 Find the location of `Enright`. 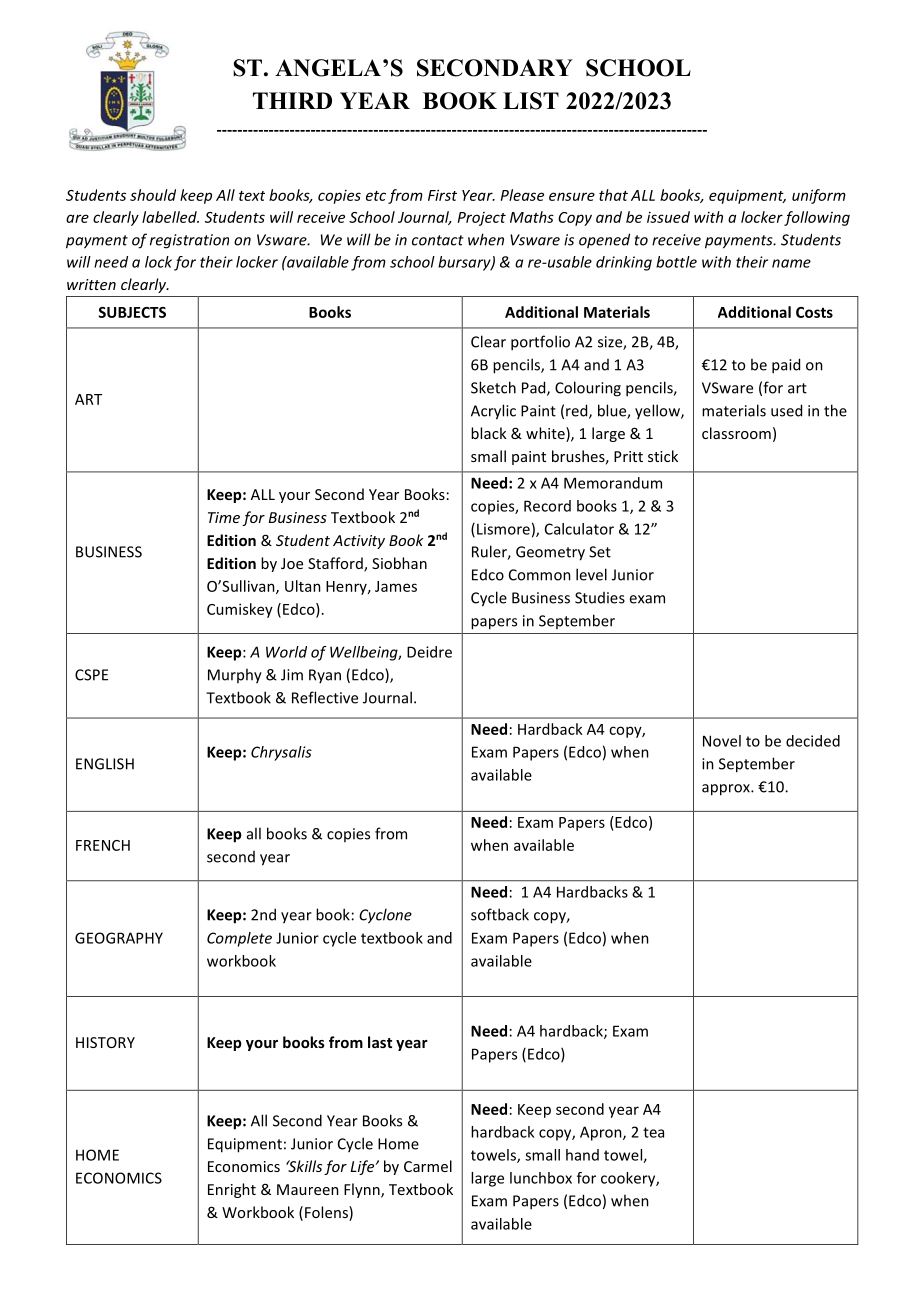

Enright is located at coordinates (232, 1190).
